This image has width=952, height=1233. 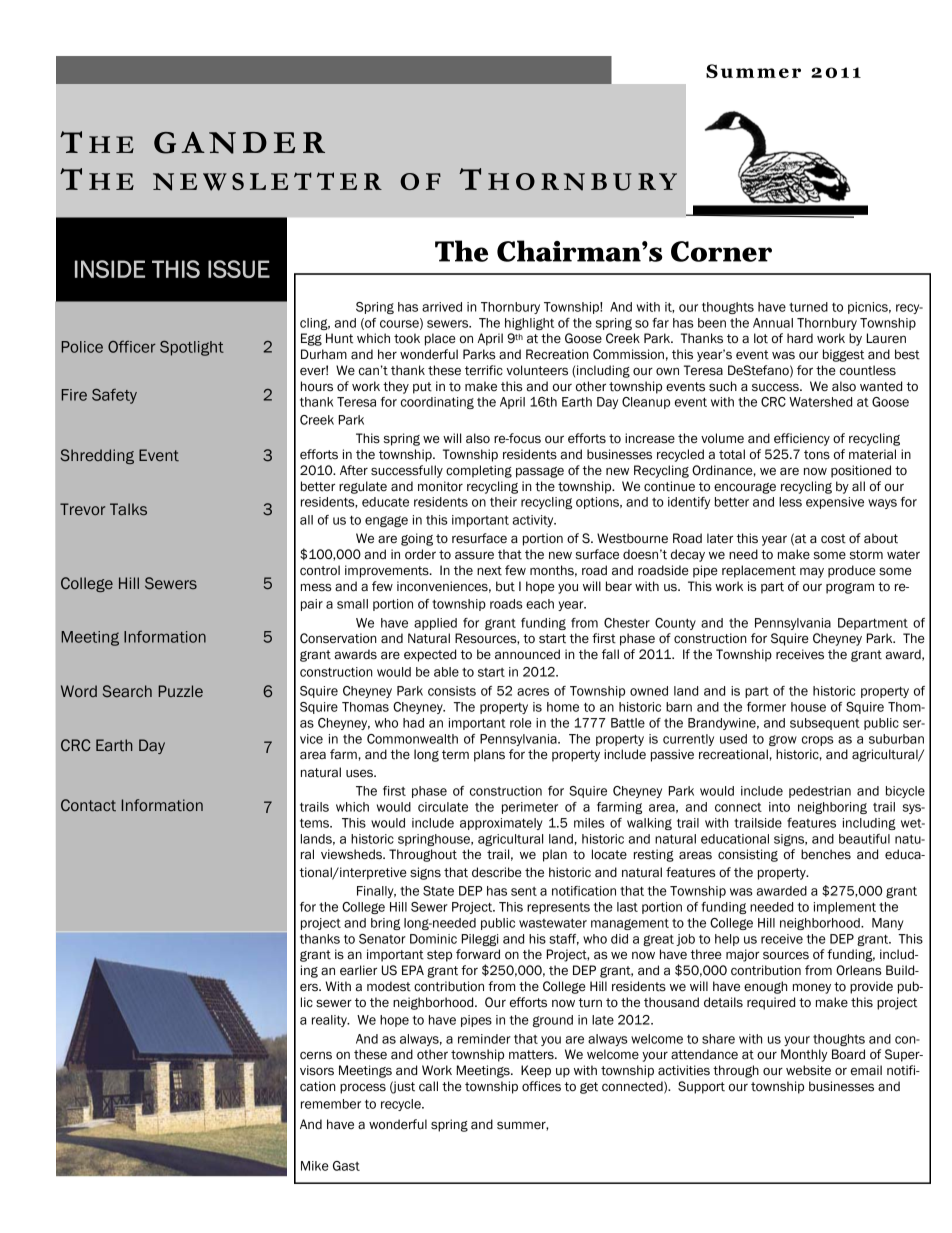 What do you see at coordinates (358, 970) in the image?
I see `earlier` at bounding box center [358, 970].
